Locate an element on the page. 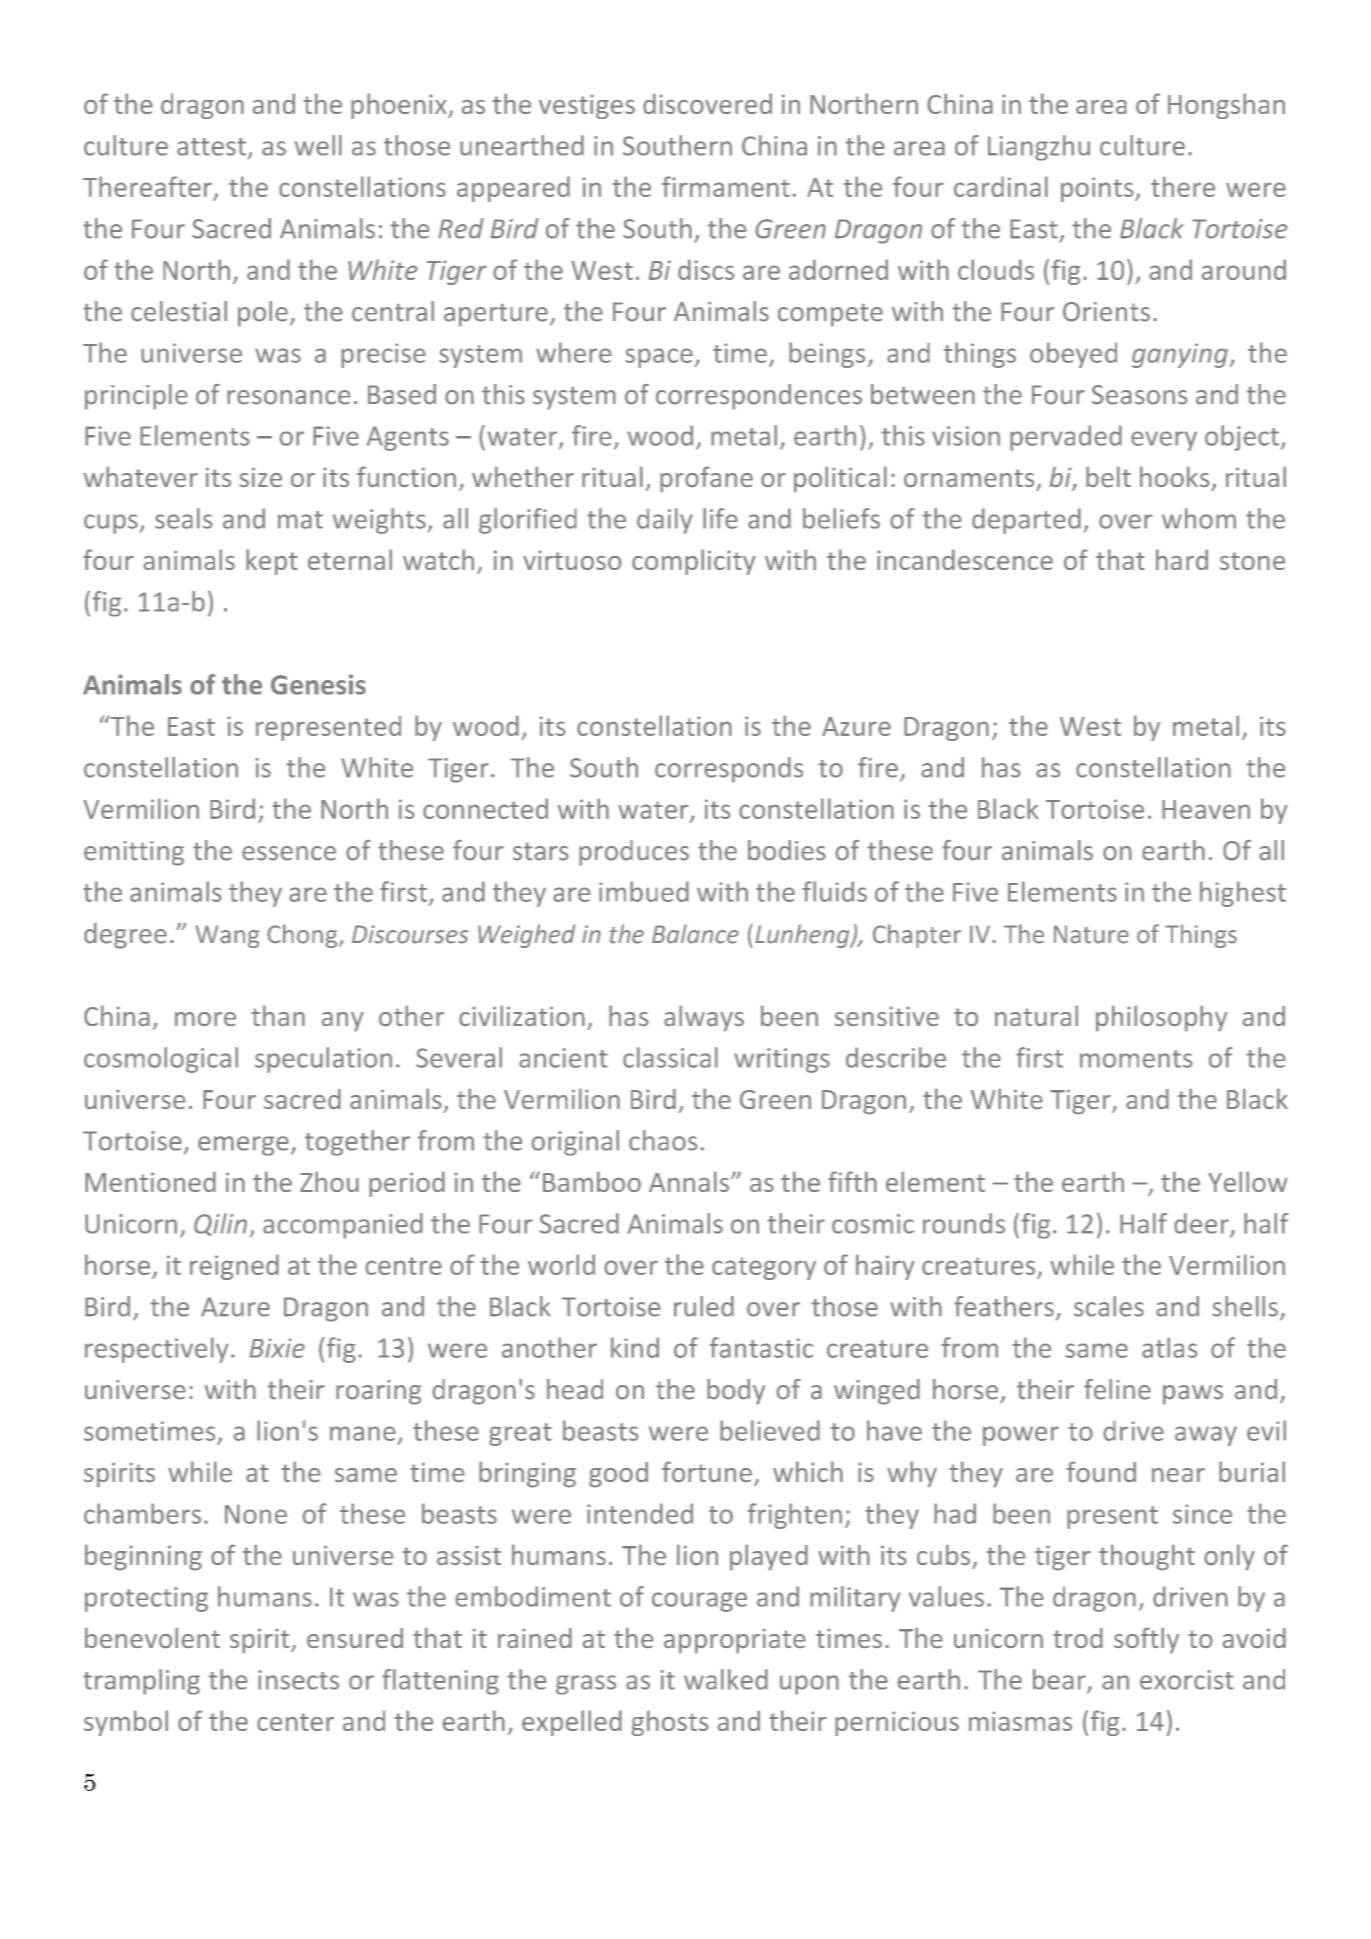  Balance is located at coordinates (695, 934).
